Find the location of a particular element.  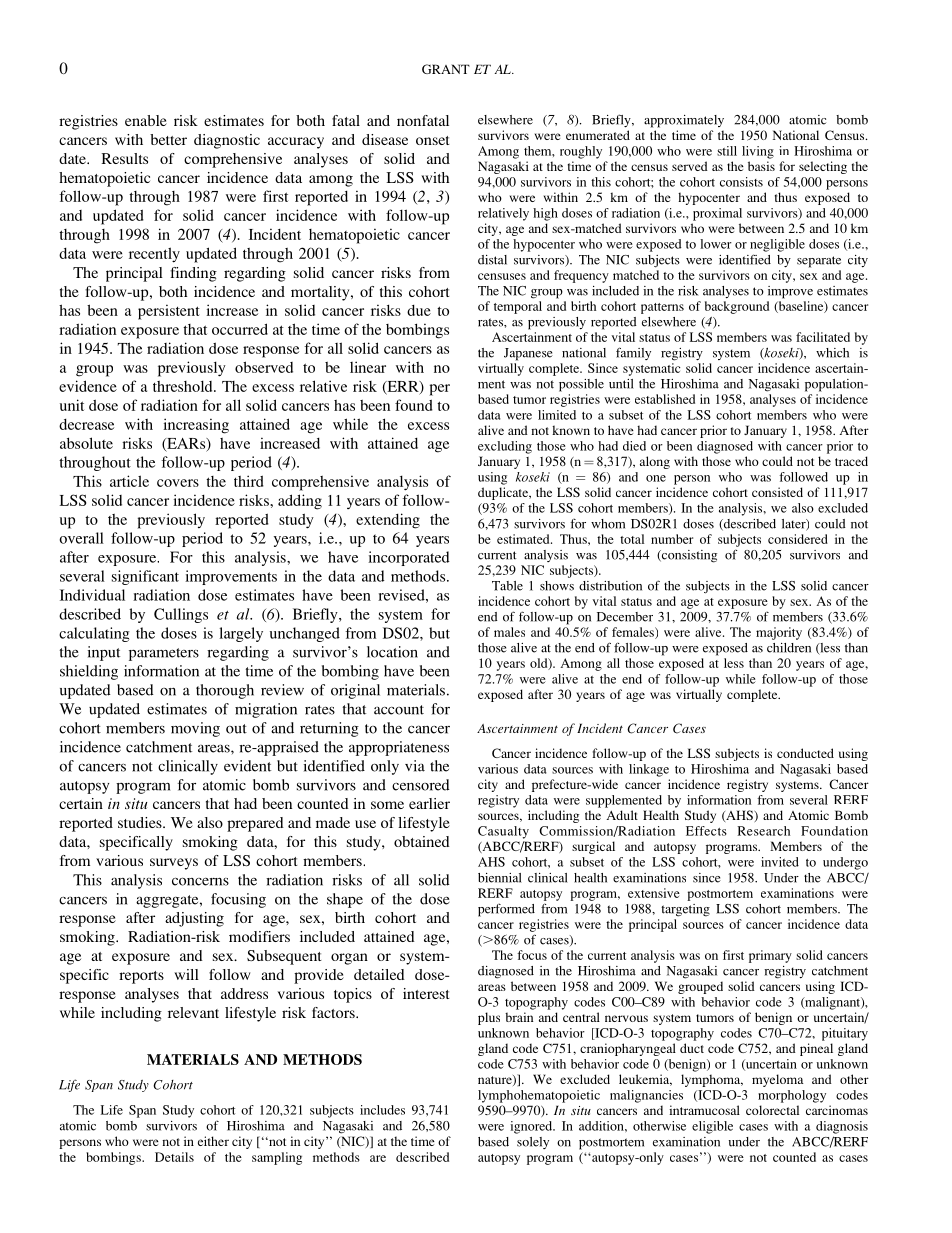

censored is located at coordinates (421, 785).
